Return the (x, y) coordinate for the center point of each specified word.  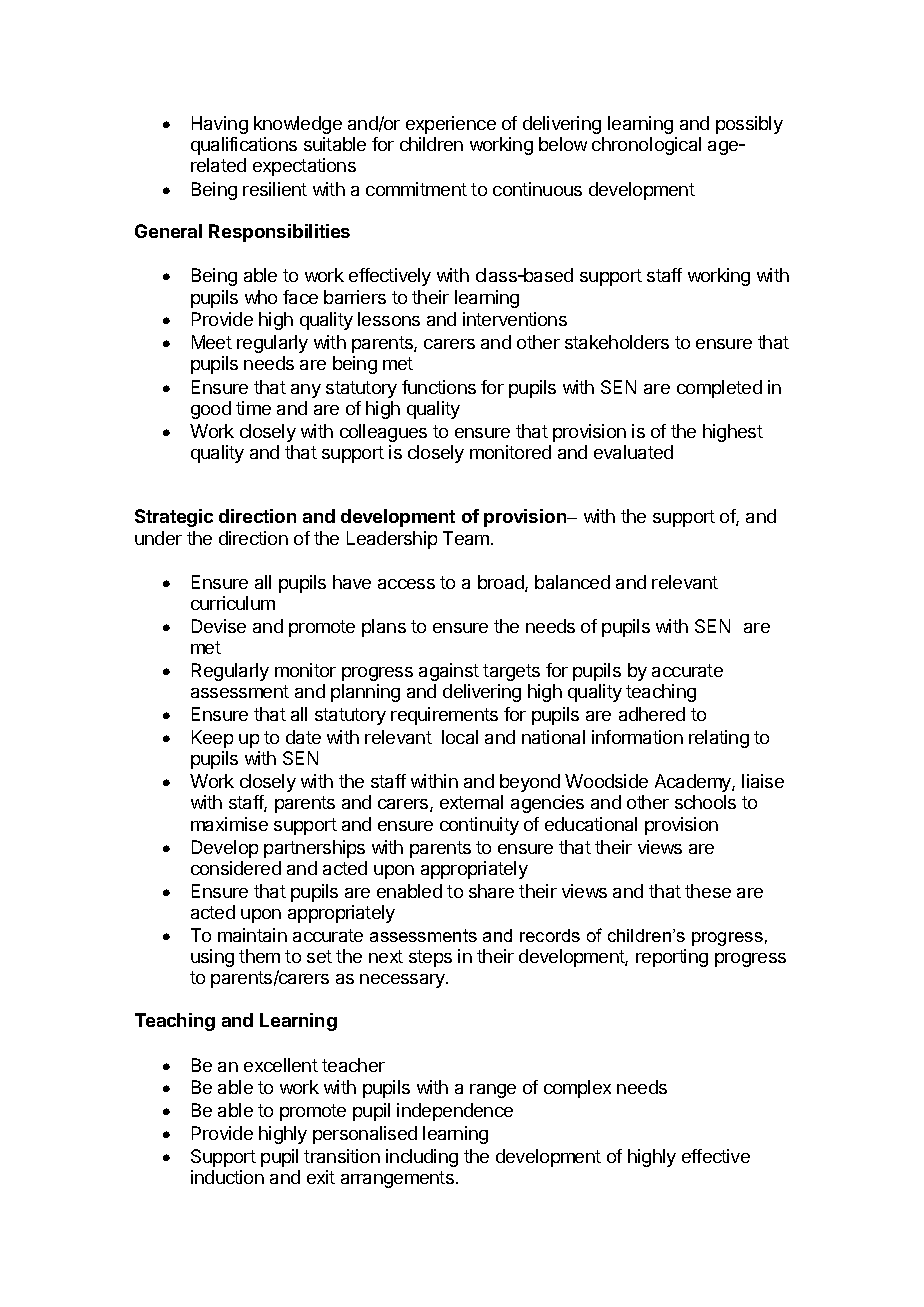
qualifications (244, 146)
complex (577, 1089)
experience (451, 125)
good (211, 410)
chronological (646, 146)
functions (439, 387)
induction (227, 1177)
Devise (219, 626)
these (708, 891)
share (491, 891)
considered (236, 868)
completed (719, 389)
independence (455, 1112)
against (449, 672)
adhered (652, 714)
